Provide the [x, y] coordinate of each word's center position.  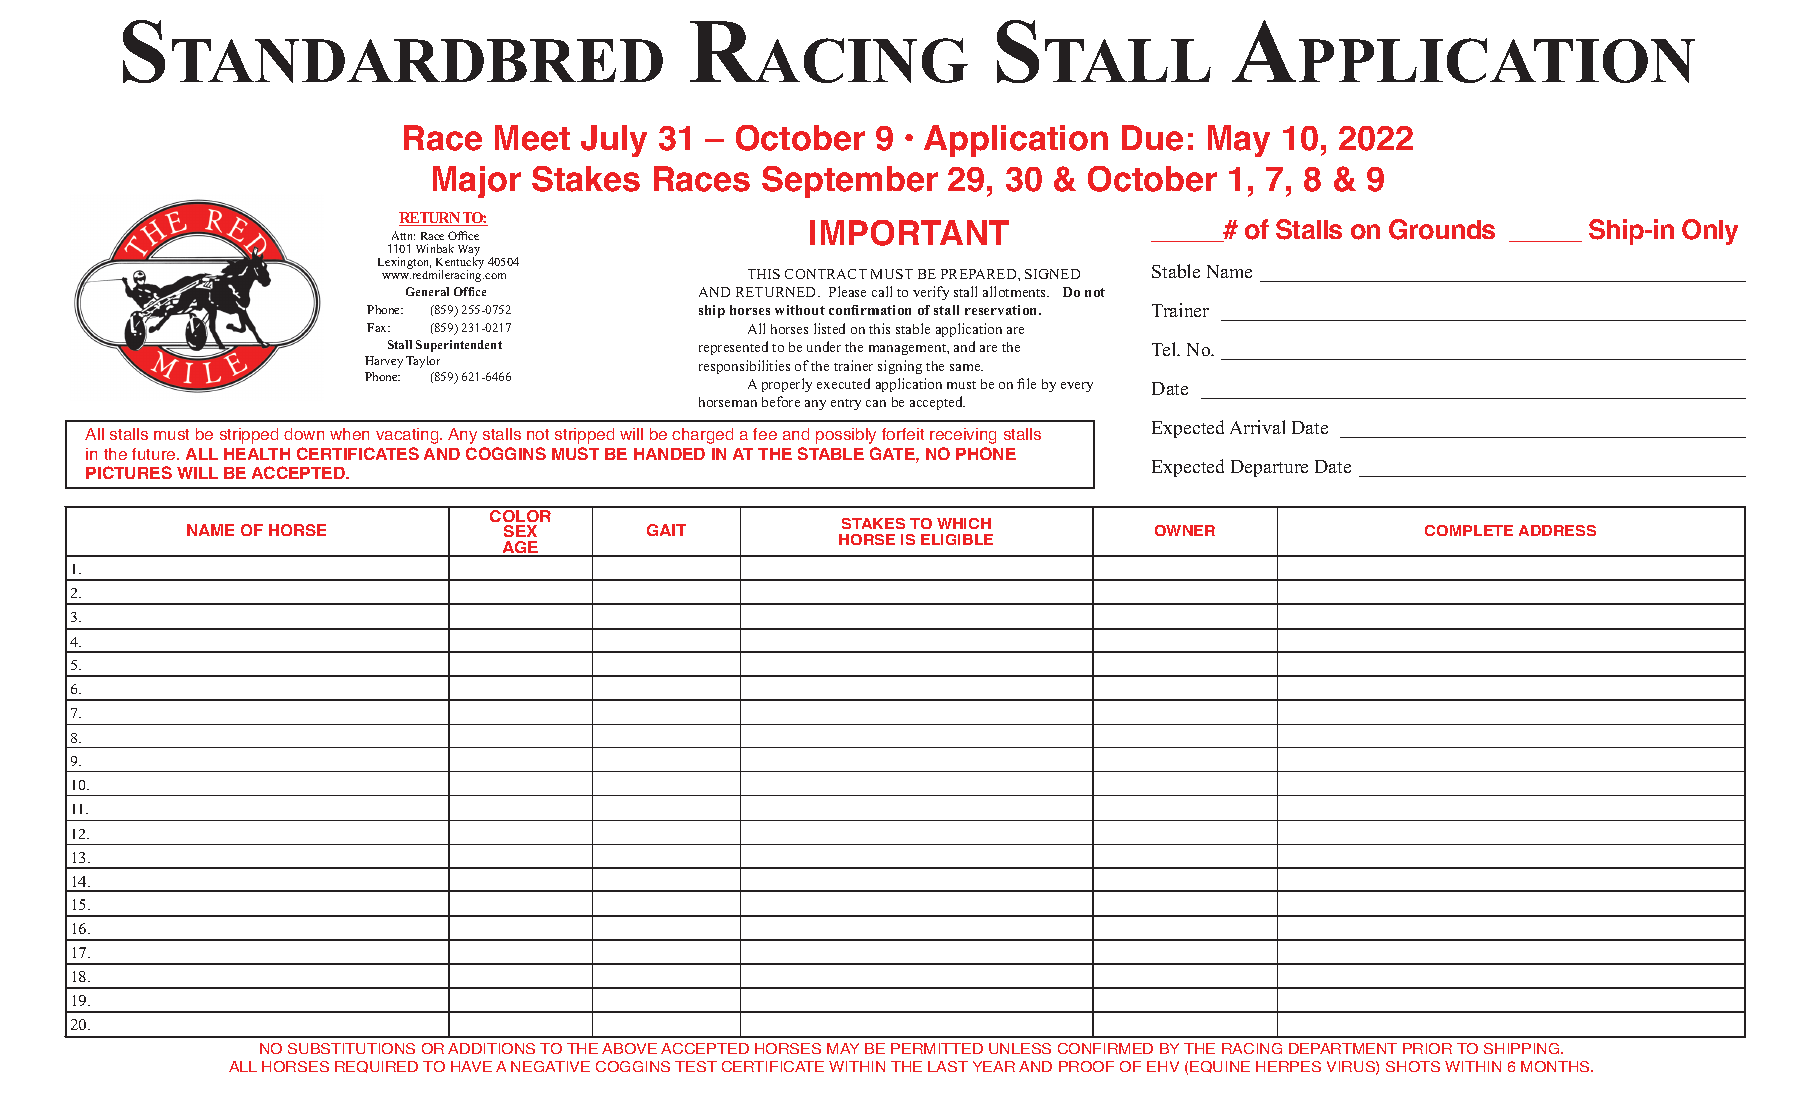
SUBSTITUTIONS [351, 1048]
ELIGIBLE [957, 539]
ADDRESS [1557, 530]
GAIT [666, 530]
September [850, 182]
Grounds [1442, 229]
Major [477, 182]
